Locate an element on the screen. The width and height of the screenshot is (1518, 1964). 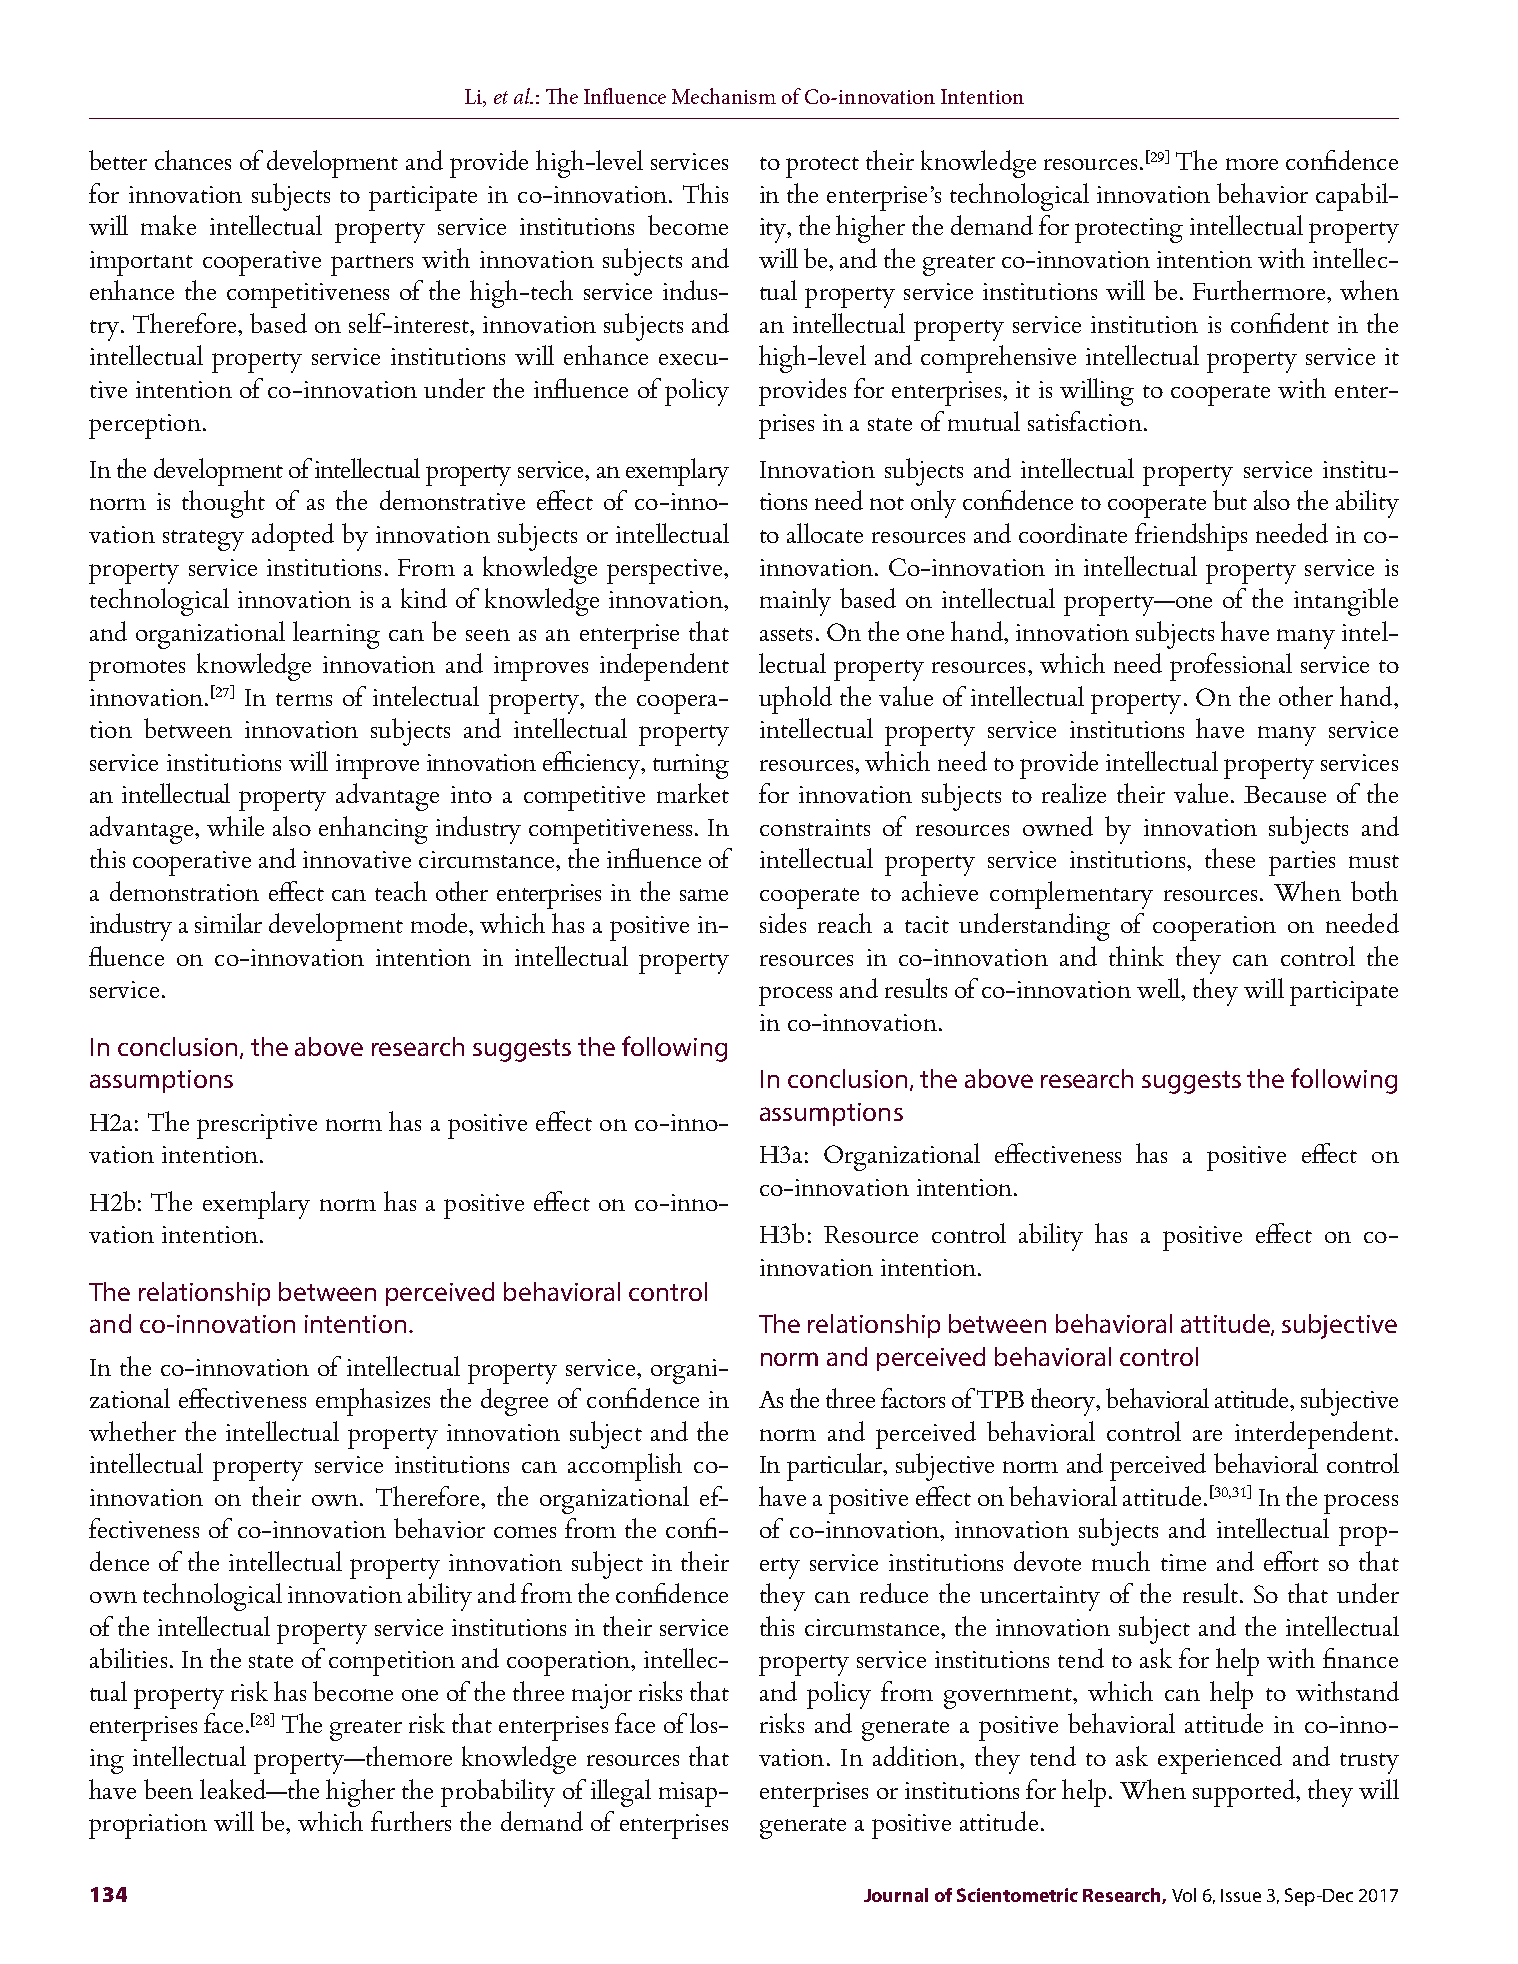
sides is located at coordinates (783, 923).
